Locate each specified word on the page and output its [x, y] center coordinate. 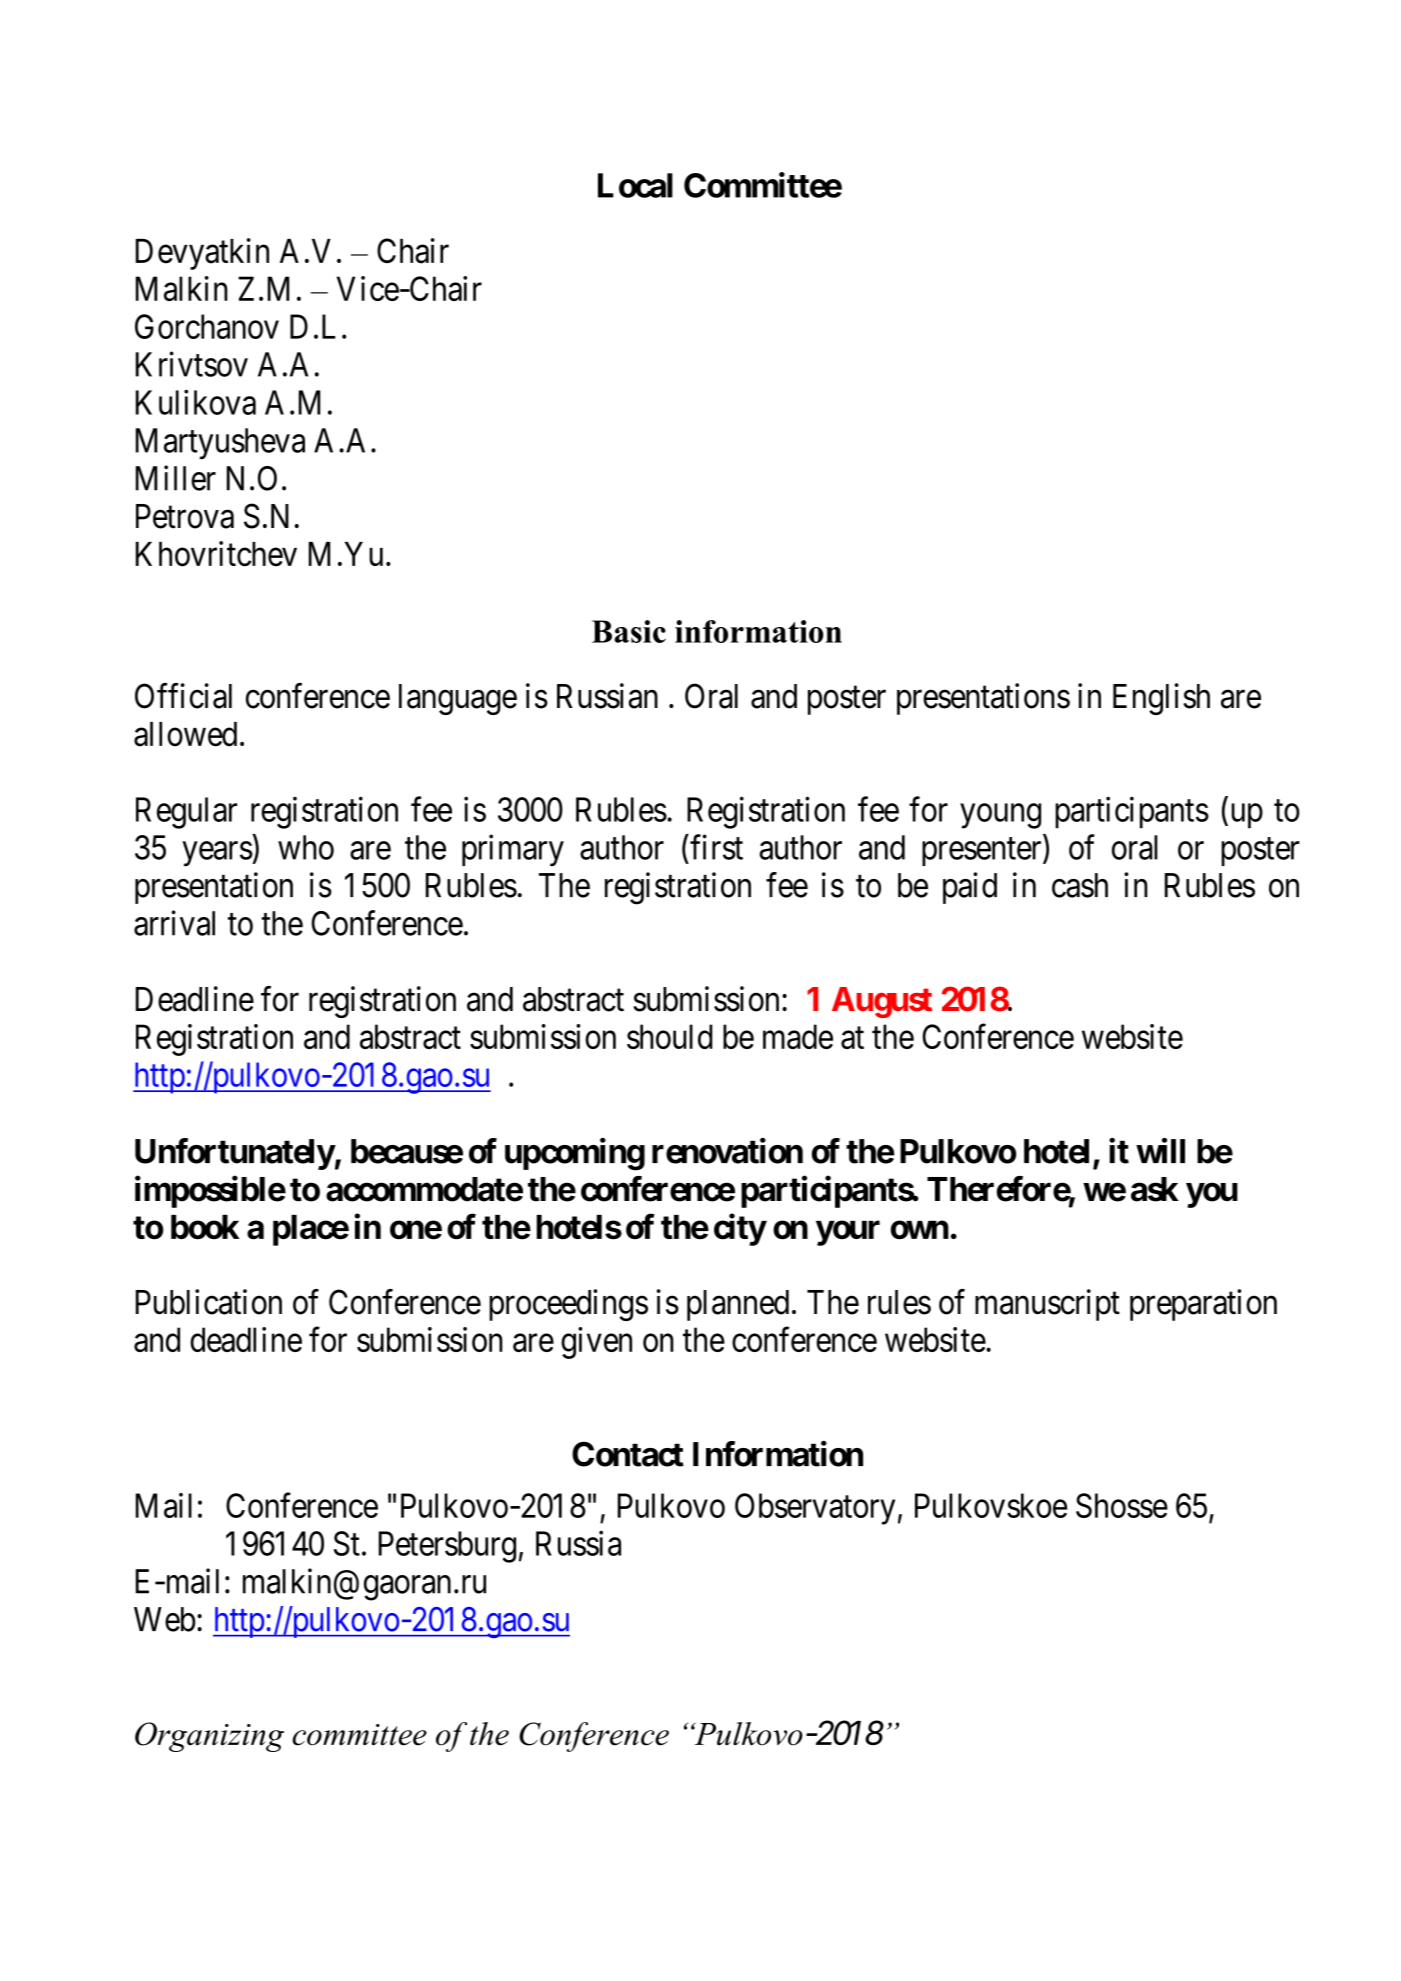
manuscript [1047, 1305]
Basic [629, 631]
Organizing [209, 1737]
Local [635, 185]
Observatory [815, 1509]
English [1161, 699]
